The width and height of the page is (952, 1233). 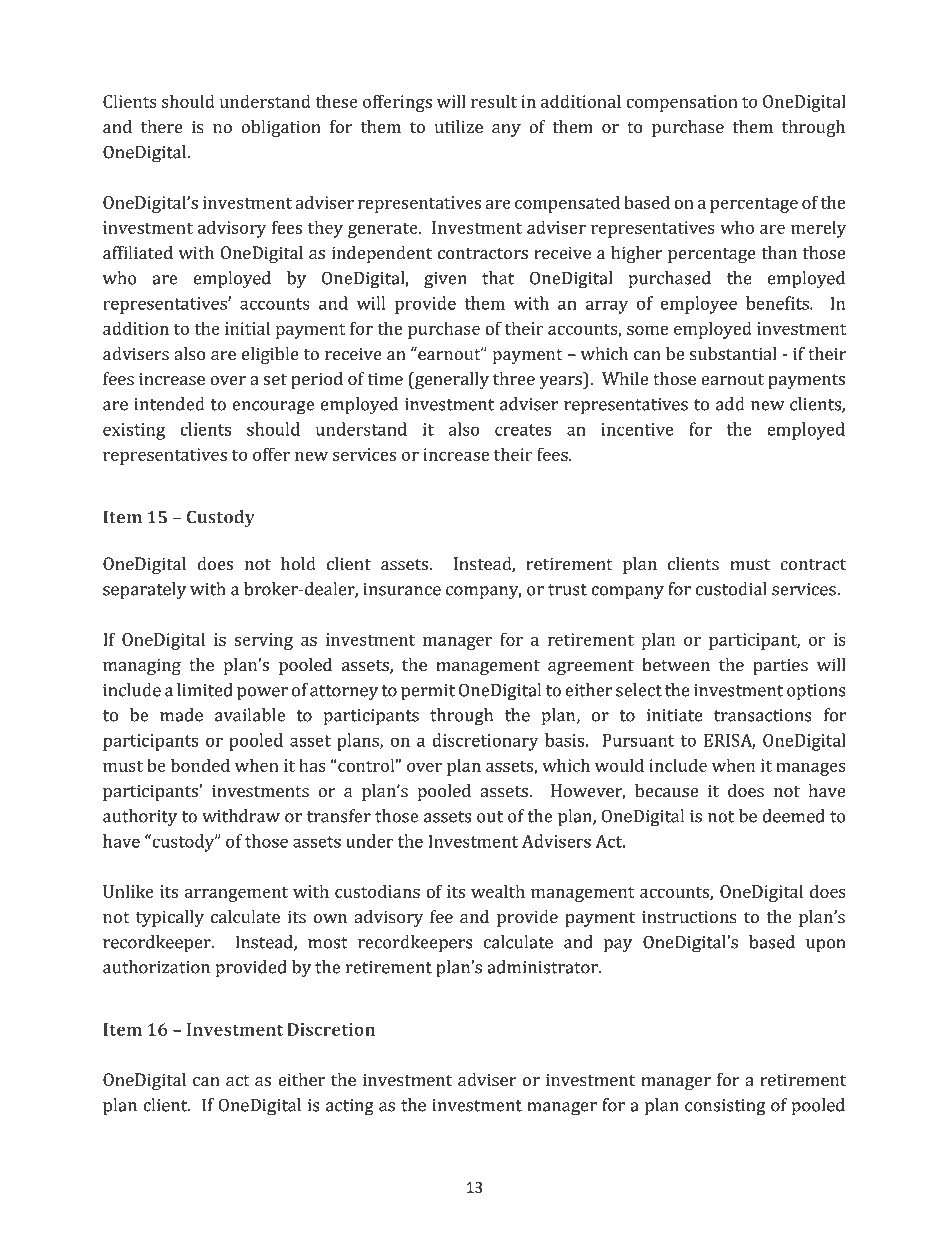 I want to click on utilize, so click(x=459, y=126).
